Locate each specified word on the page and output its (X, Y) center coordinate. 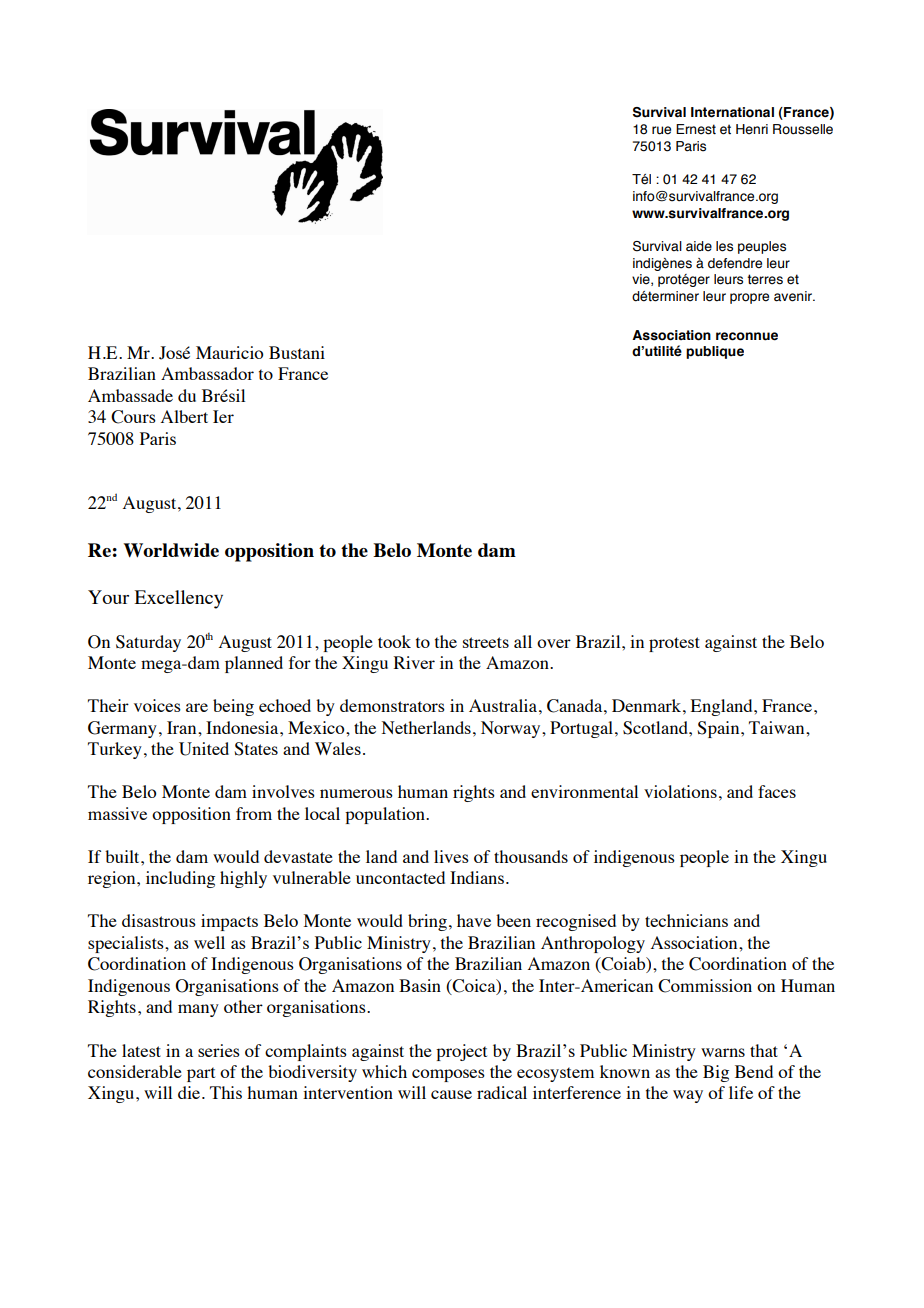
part (201, 1074)
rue (661, 130)
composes (448, 1075)
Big (716, 1073)
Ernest (696, 129)
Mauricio (229, 352)
